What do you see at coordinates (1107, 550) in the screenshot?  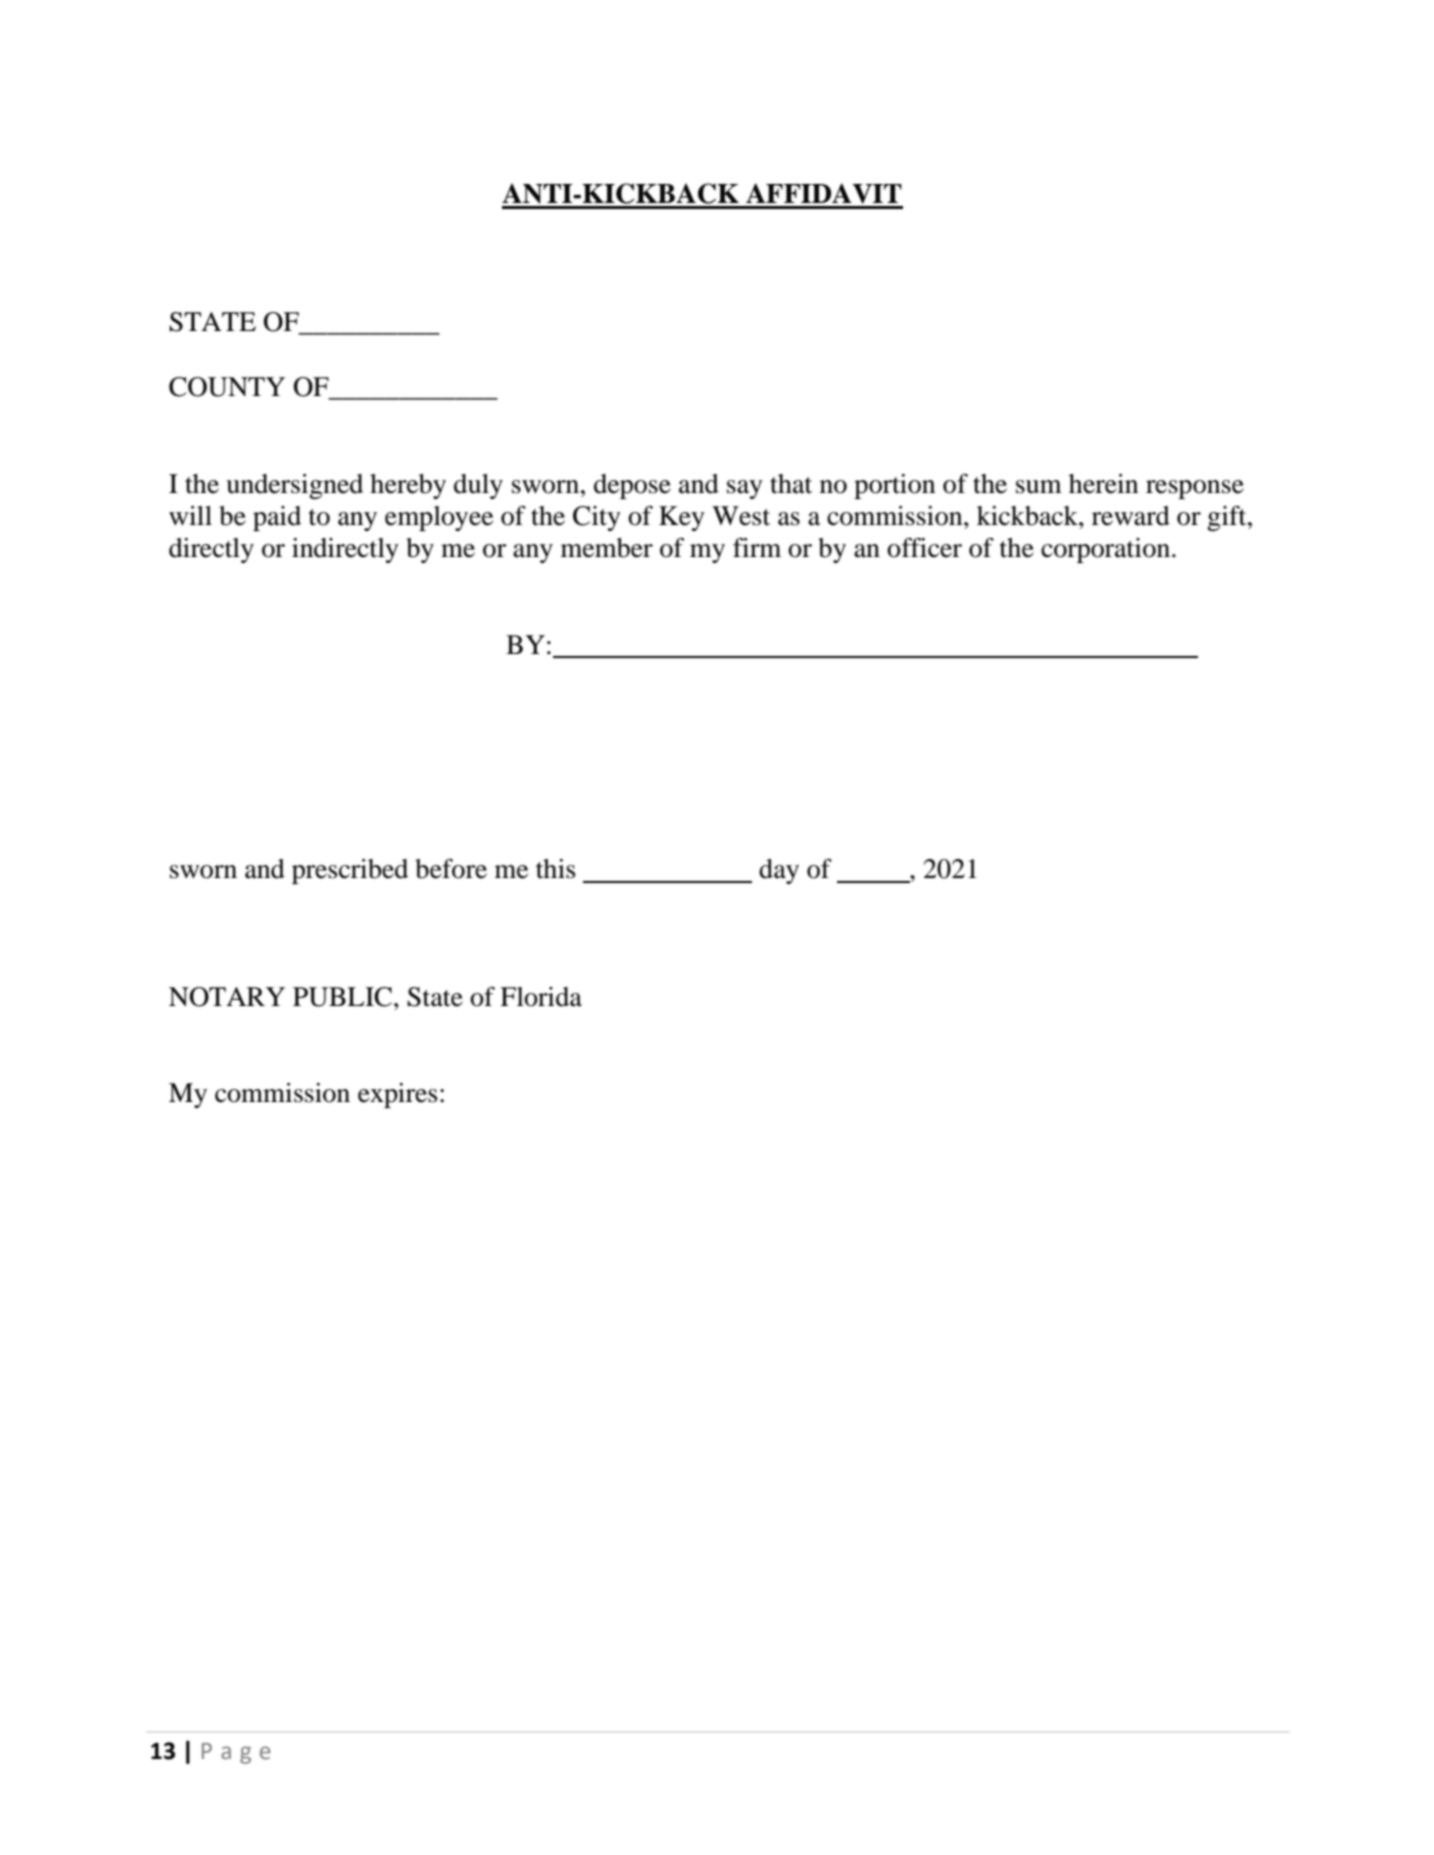 I see `corporation` at bounding box center [1107, 550].
